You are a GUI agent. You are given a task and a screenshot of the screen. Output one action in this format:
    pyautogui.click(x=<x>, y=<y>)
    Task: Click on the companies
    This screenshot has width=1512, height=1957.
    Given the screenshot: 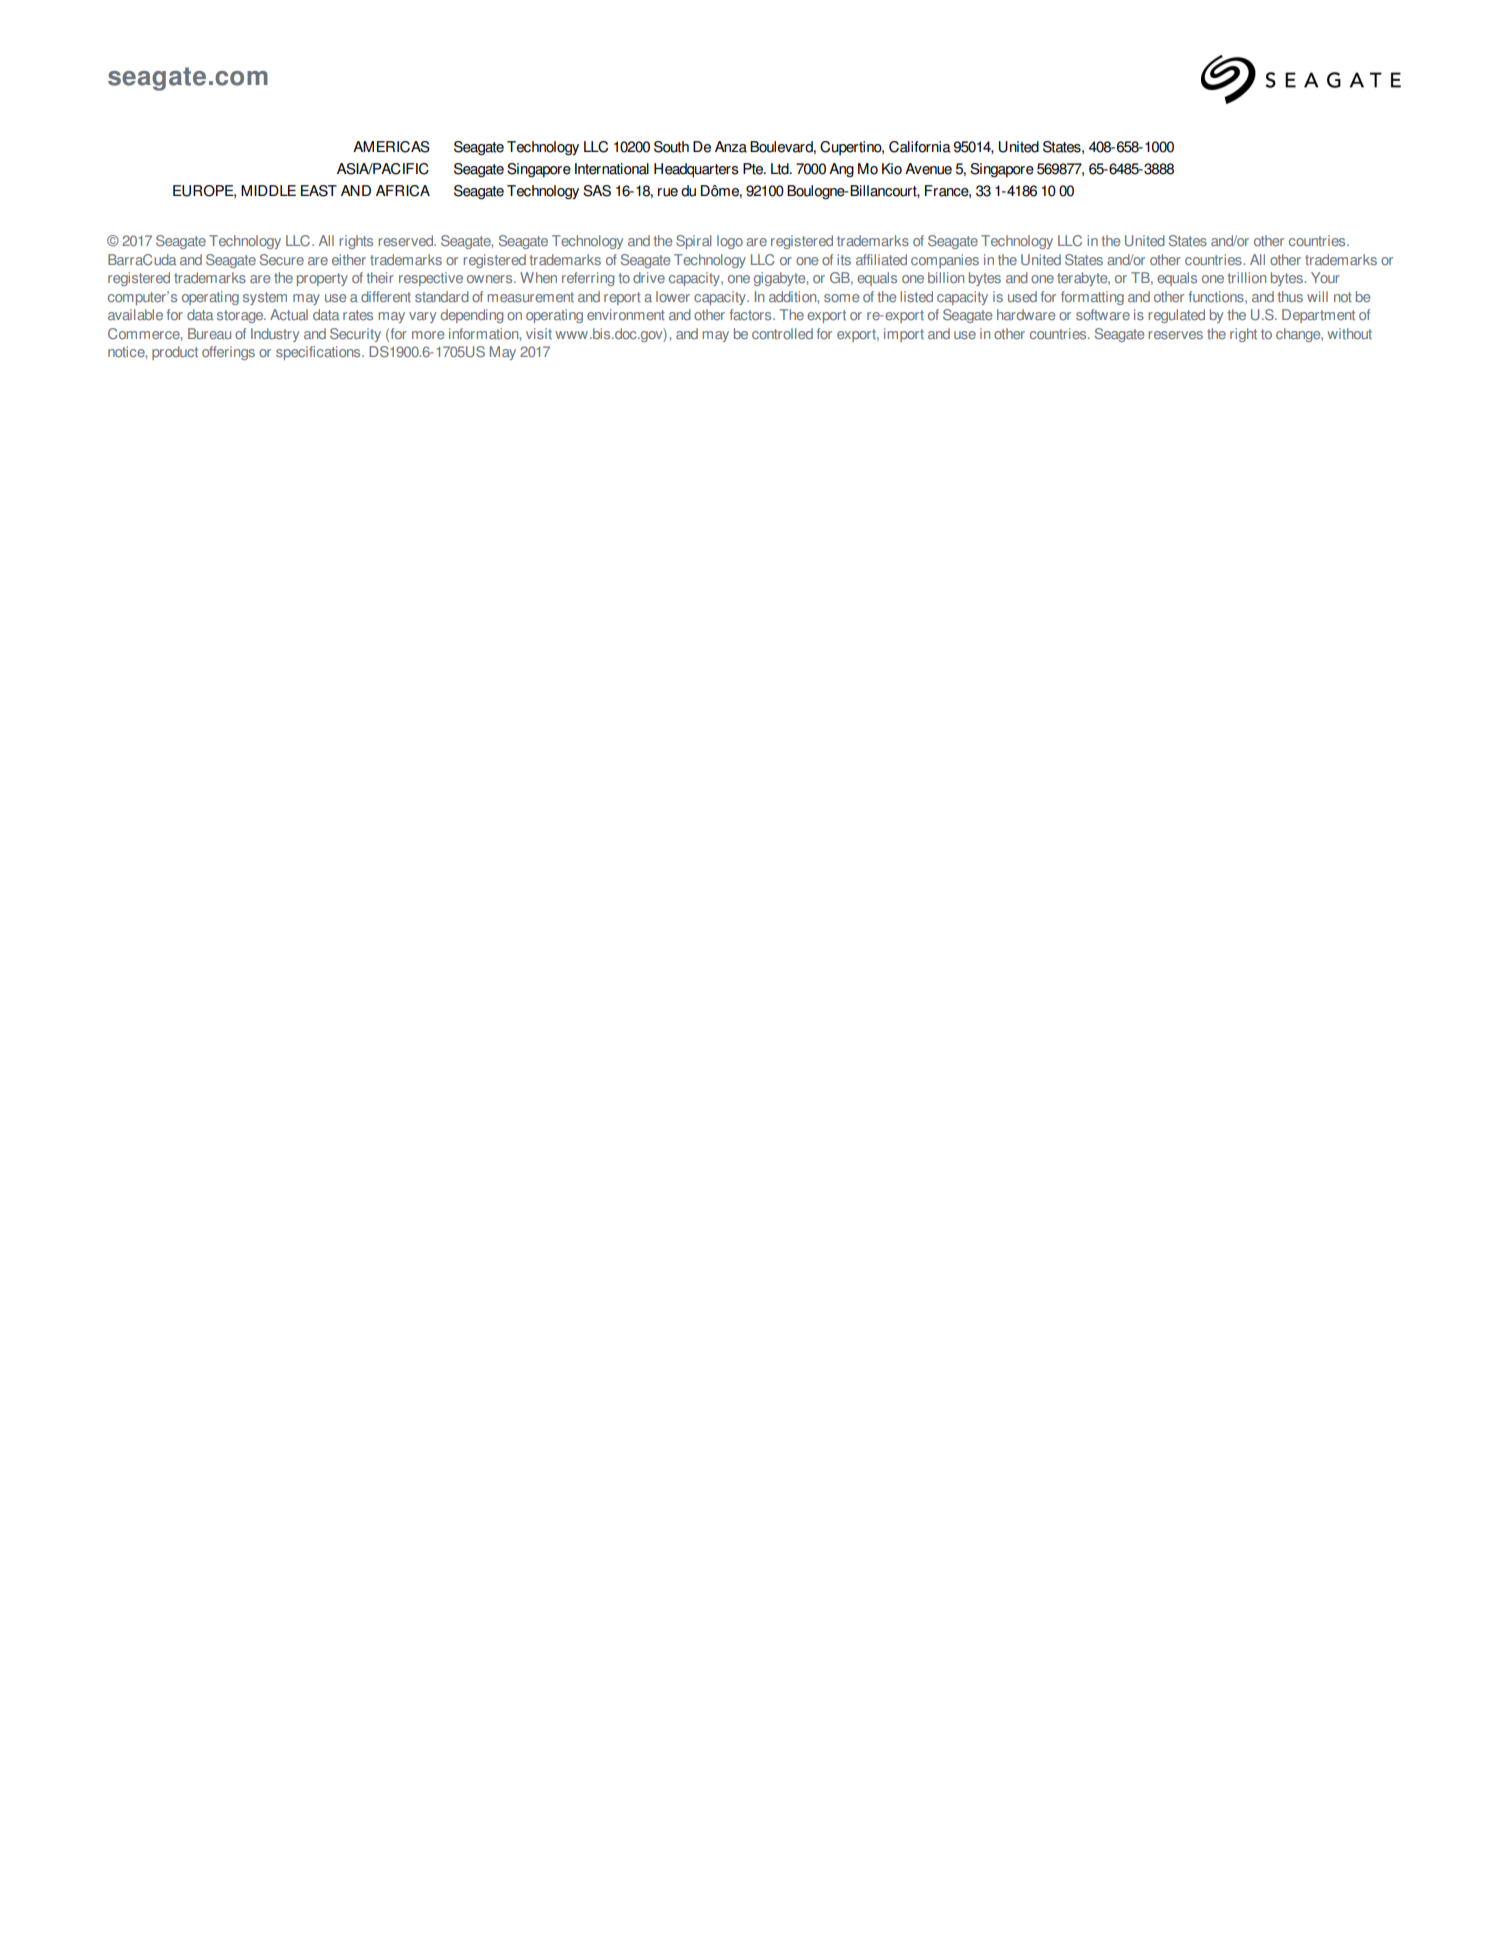 What is the action you would take?
    pyautogui.click(x=945, y=261)
